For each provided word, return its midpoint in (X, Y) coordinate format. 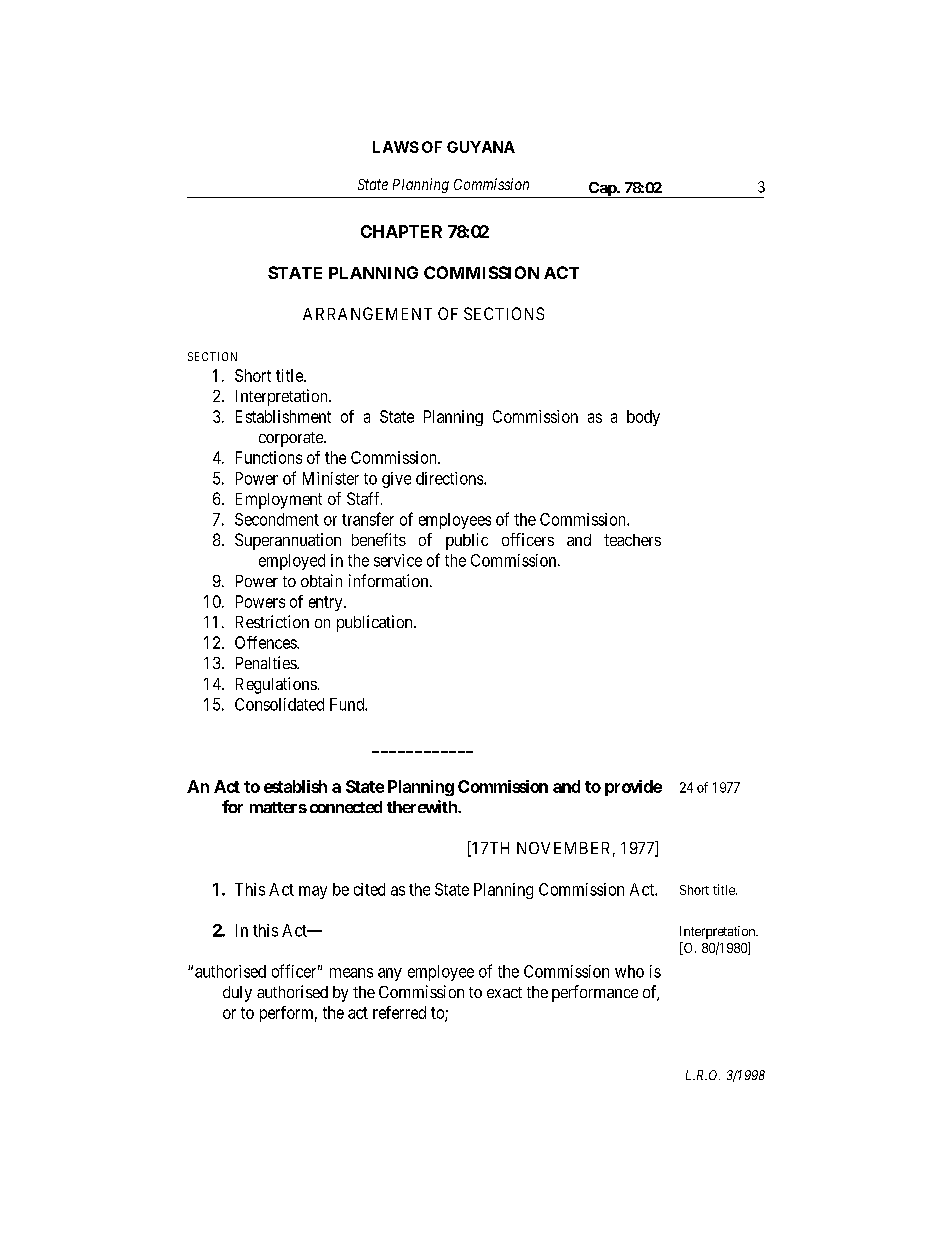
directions (450, 478)
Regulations (276, 685)
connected (346, 807)
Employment (279, 501)
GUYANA (481, 147)
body (643, 418)
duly (237, 994)
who (629, 971)
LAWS (396, 147)
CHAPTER (401, 231)
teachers (632, 540)
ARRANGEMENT (367, 313)
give (396, 480)
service (398, 560)
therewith (423, 806)
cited (369, 889)
